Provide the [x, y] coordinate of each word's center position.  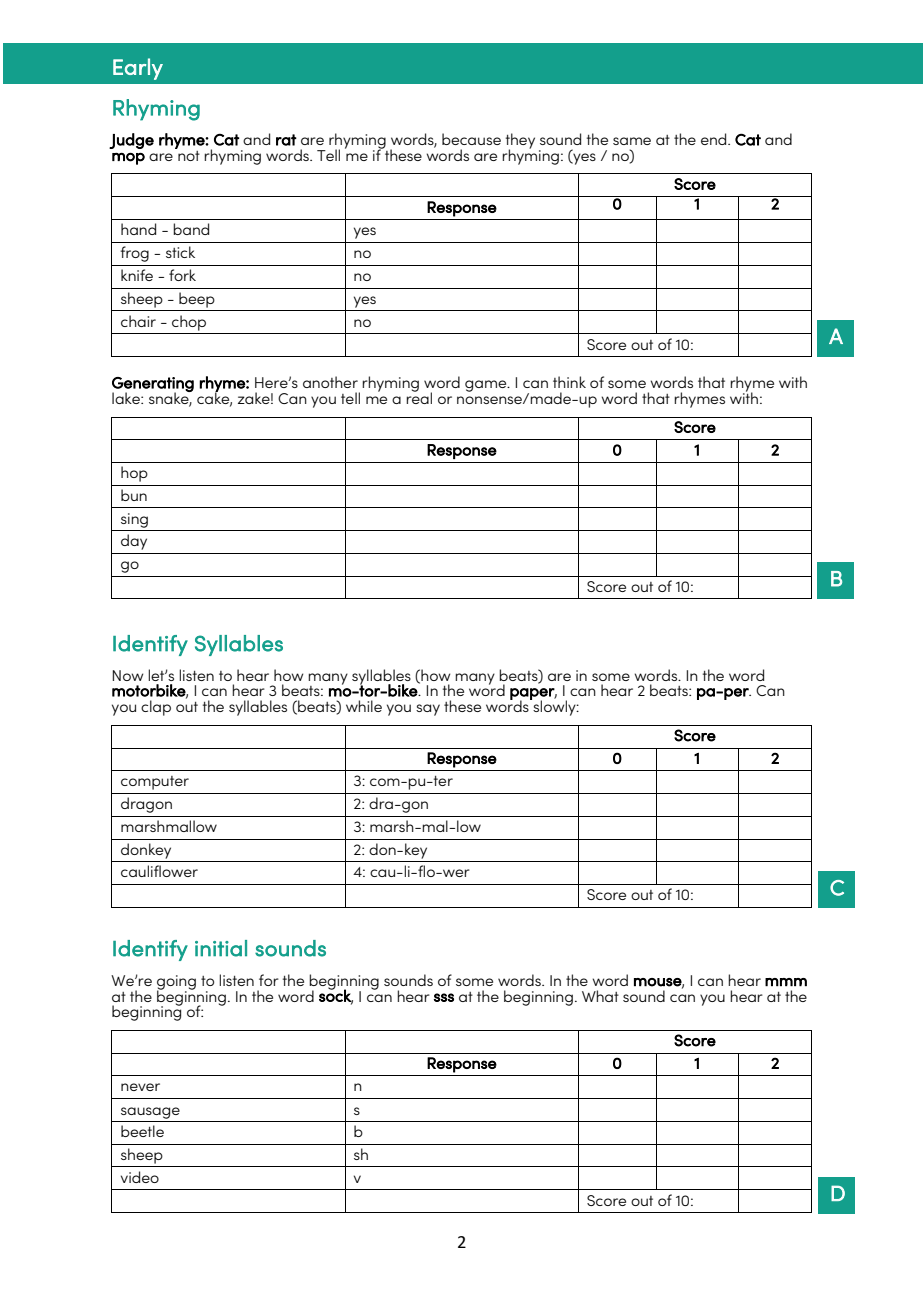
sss [444, 997]
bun [134, 495]
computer [155, 783]
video [140, 1177]
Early [138, 69]
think [569, 382]
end [715, 139]
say [428, 710]
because [471, 139]
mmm [786, 982]
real [419, 397]
